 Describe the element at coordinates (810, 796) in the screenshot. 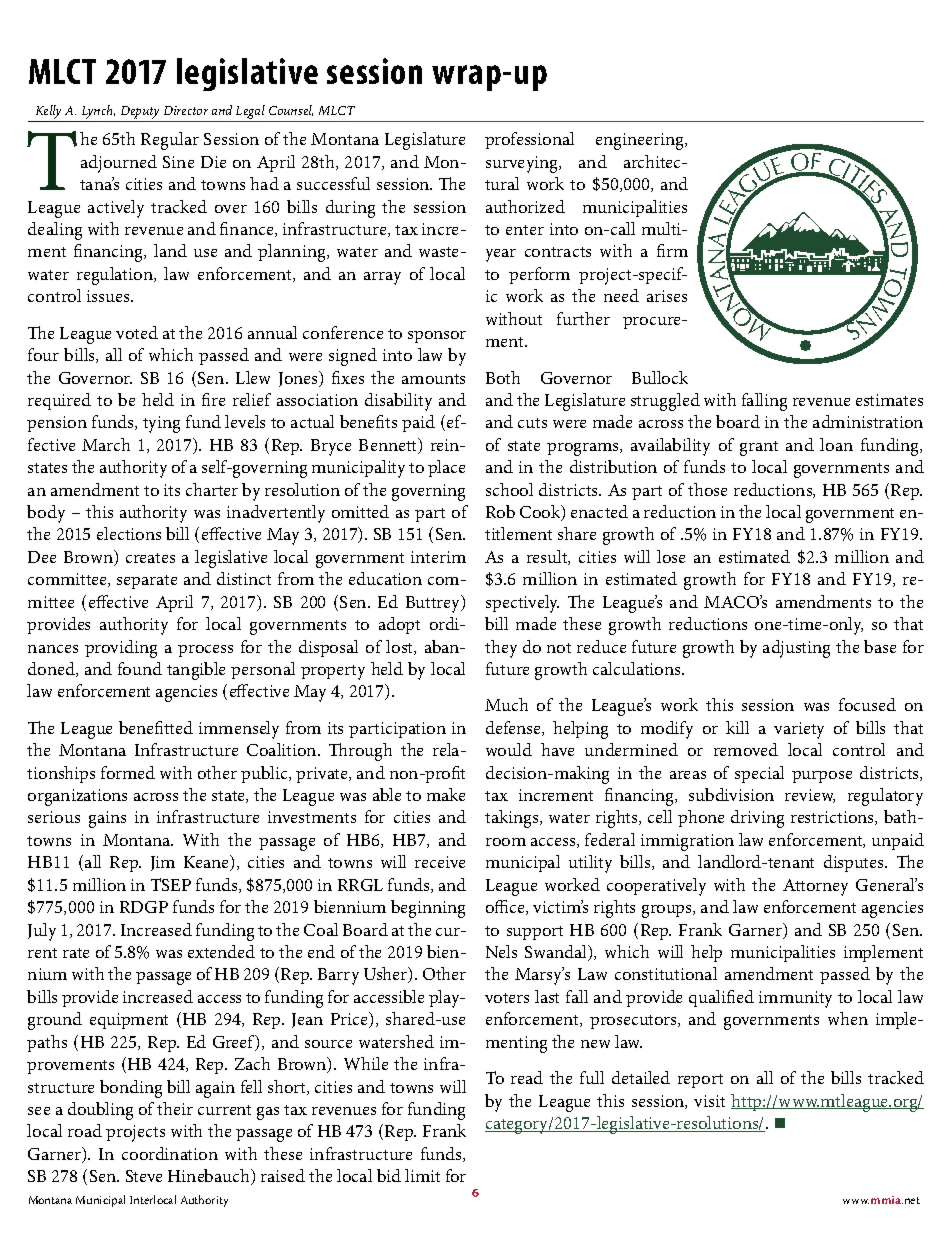

I see `review` at that location.
